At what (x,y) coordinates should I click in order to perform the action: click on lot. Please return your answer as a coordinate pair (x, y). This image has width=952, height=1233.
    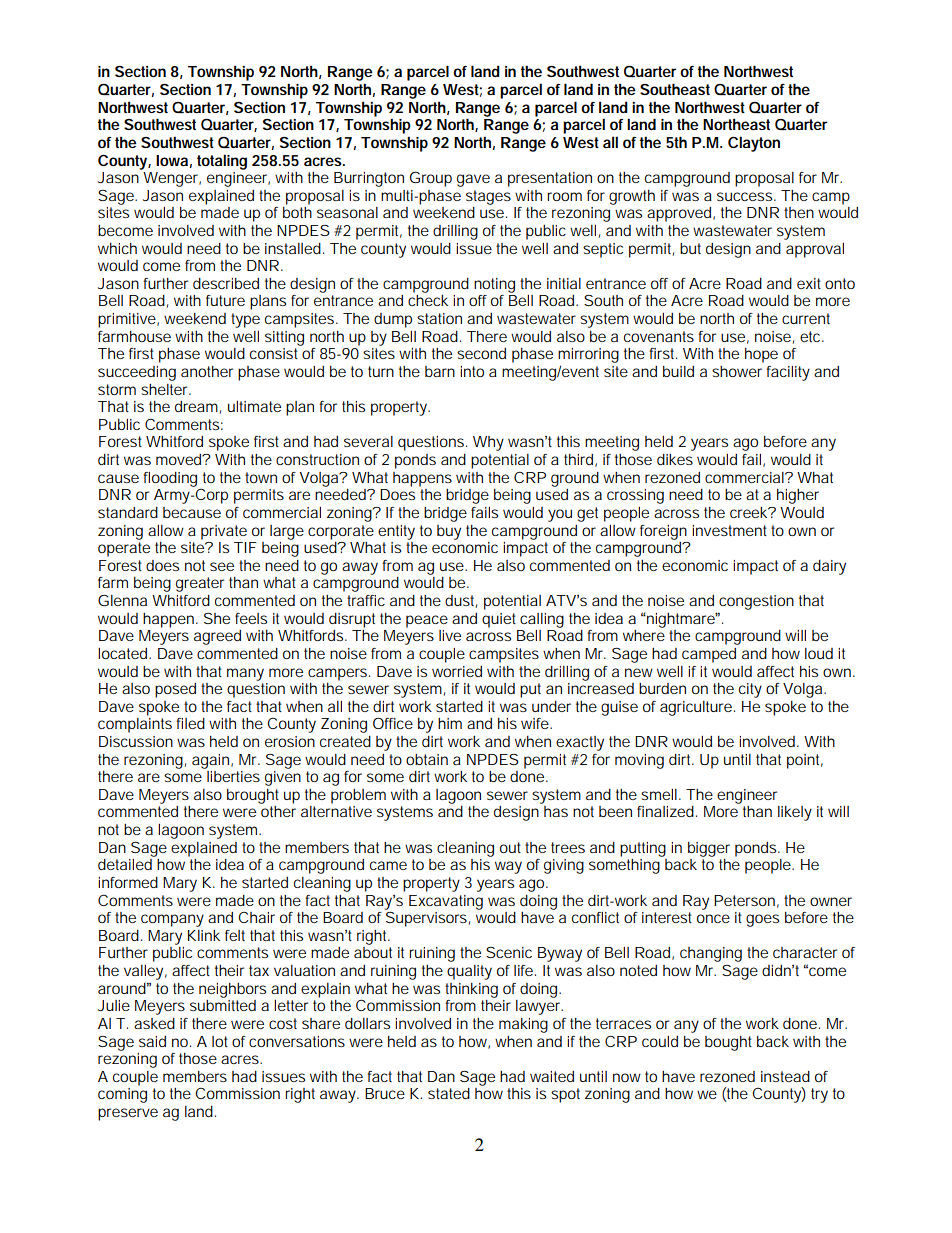
    Looking at the image, I should click on (220, 1041).
